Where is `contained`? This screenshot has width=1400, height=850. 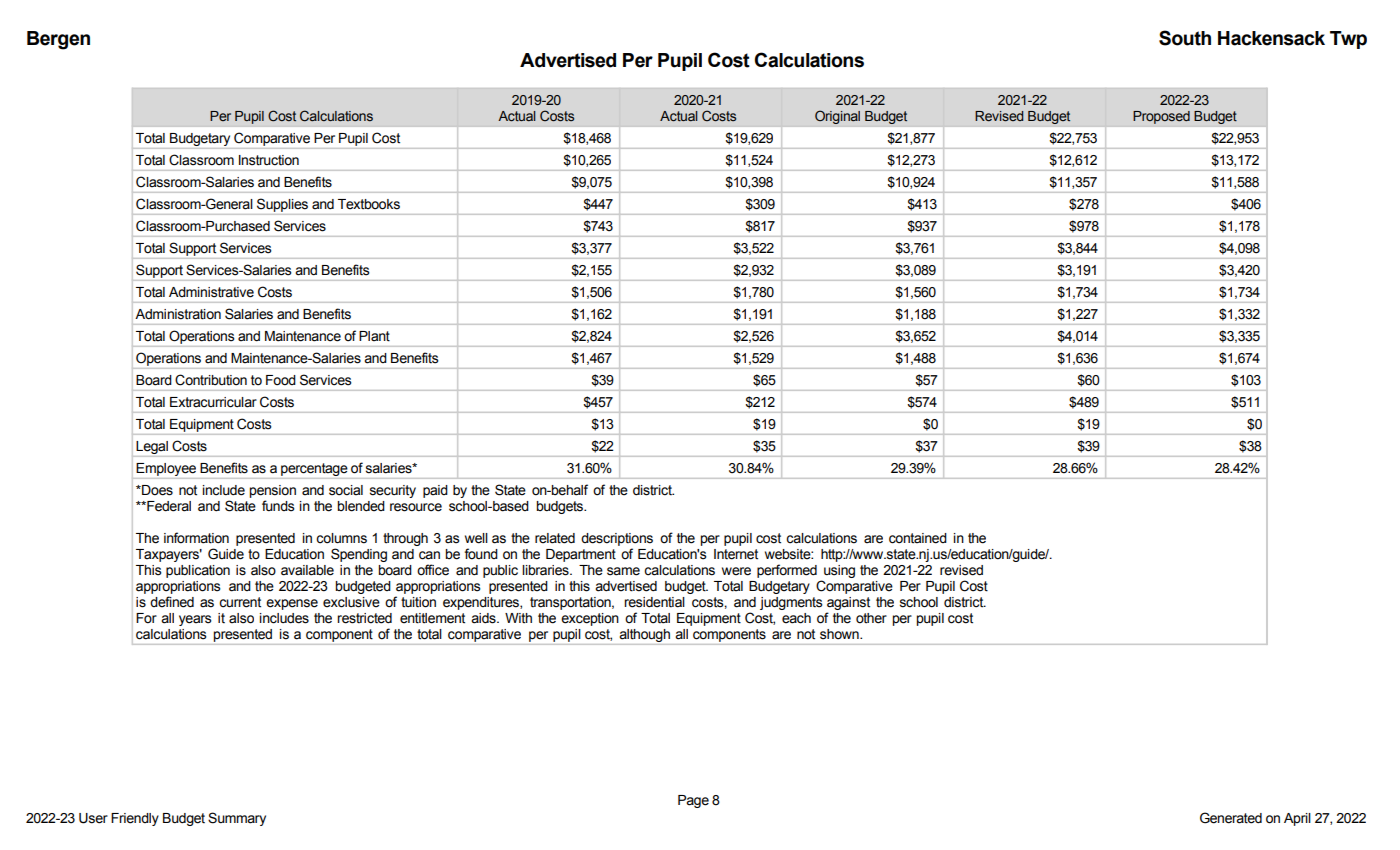 contained is located at coordinates (918, 538).
